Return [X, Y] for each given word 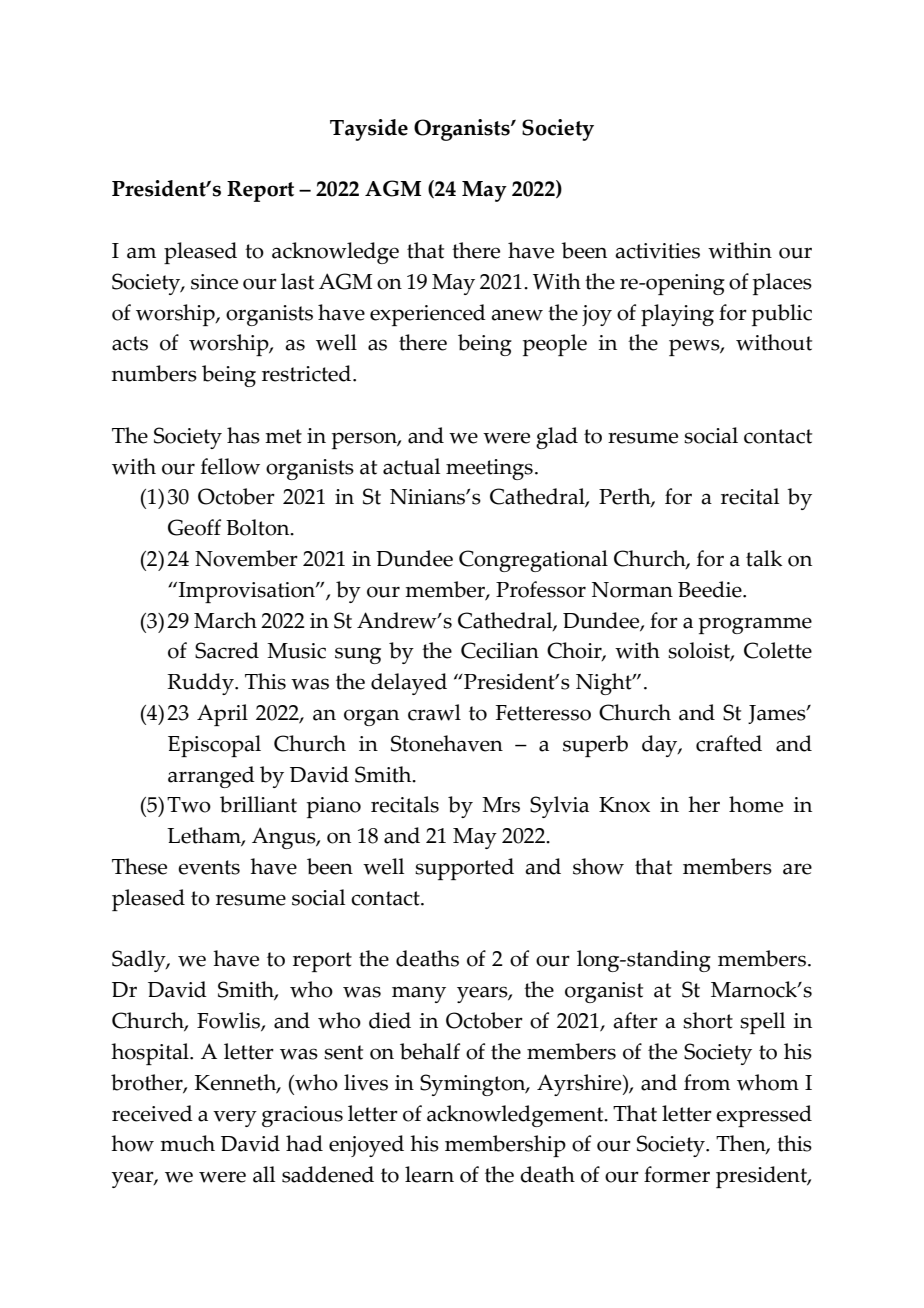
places [782, 284]
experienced [428, 315]
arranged [211, 777]
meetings [489, 469]
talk [764, 558]
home [756, 804]
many [419, 994]
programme [755, 625]
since [214, 282]
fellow [230, 466]
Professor [541, 589]
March [225, 620]
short [708, 1020]
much [187, 1143]
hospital [151, 1054]
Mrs [501, 805]
